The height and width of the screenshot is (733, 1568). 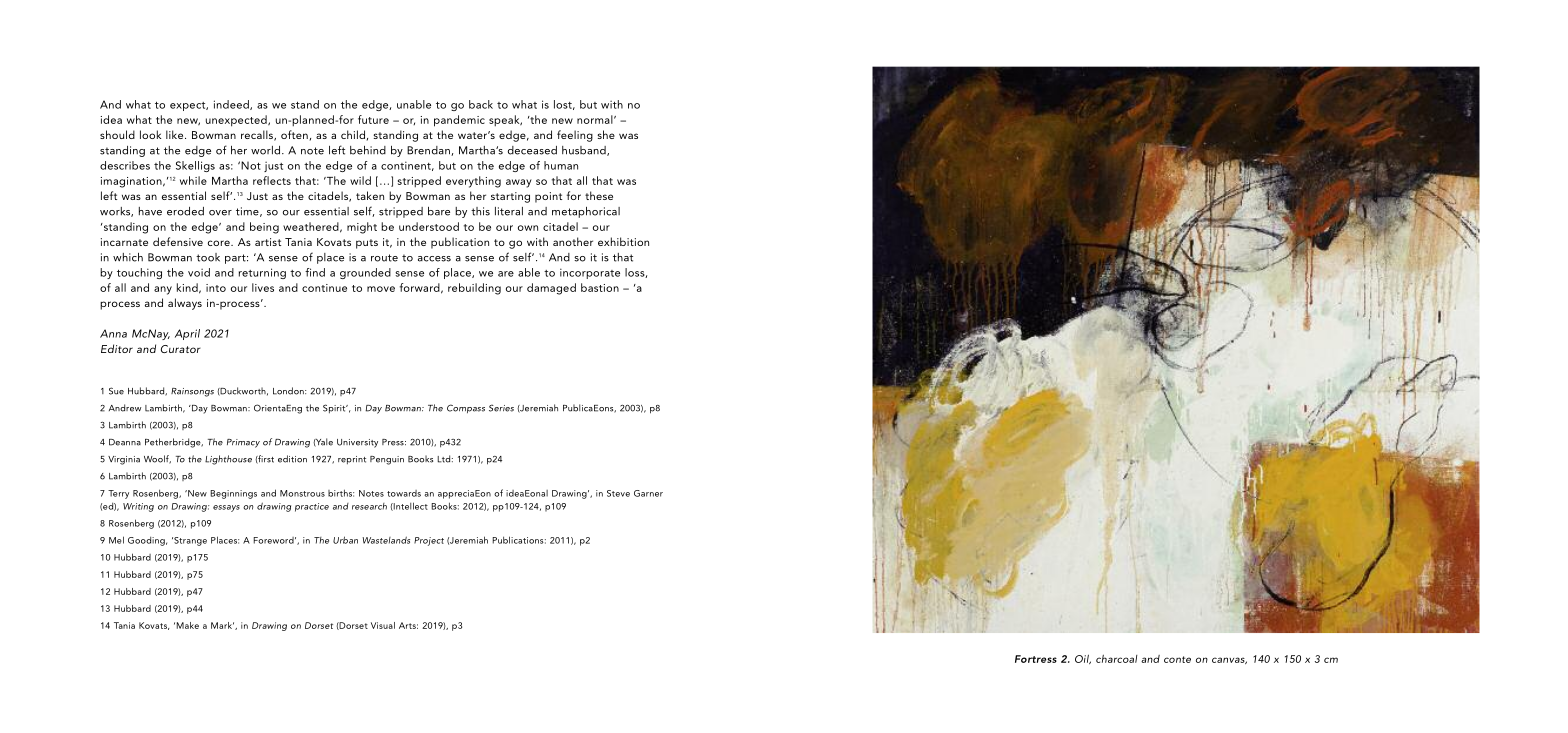 What do you see at coordinates (575, 136) in the screenshot?
I see `feeling` at bounding box center [575, 136].
